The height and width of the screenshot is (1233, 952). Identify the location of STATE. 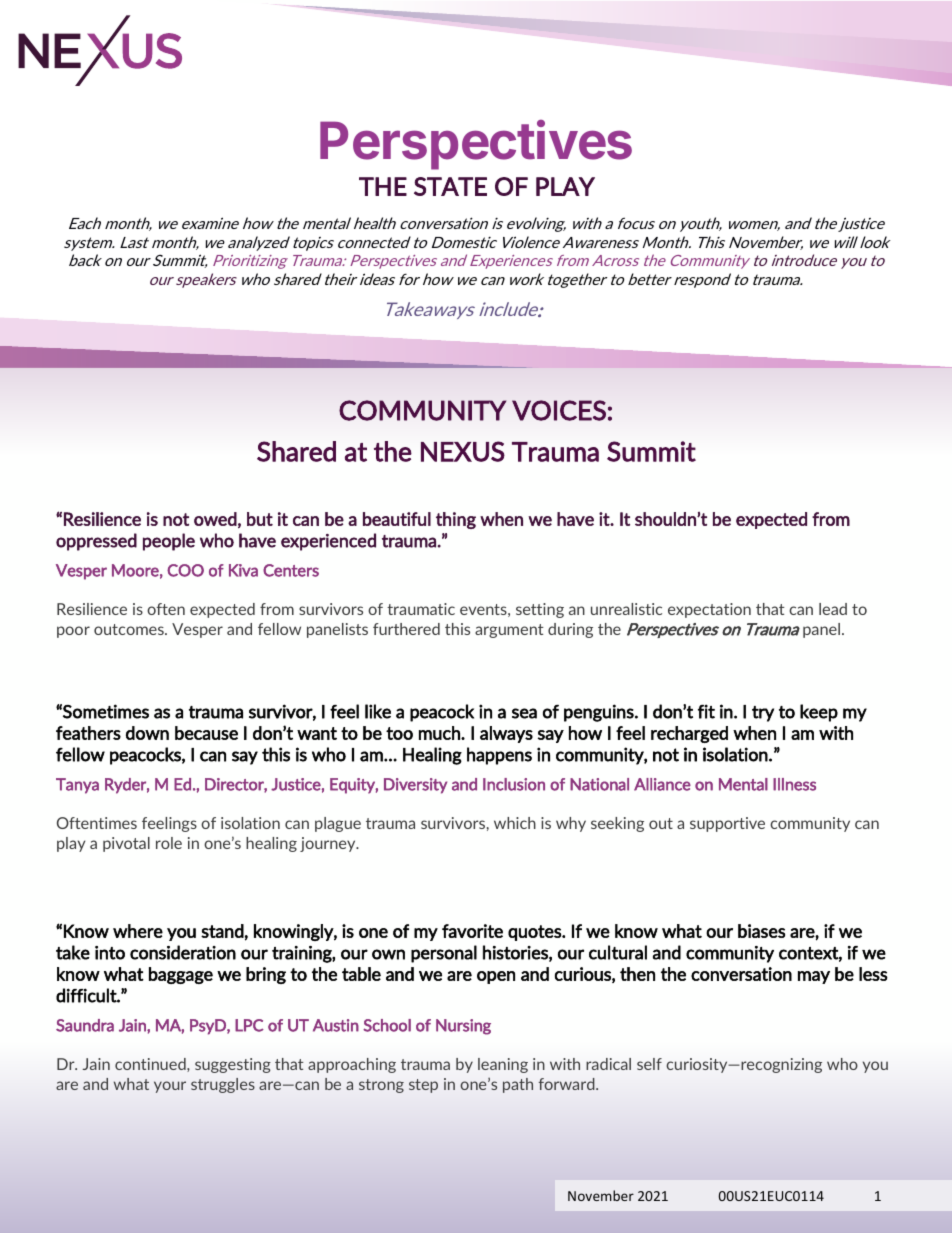
(450, 186).
